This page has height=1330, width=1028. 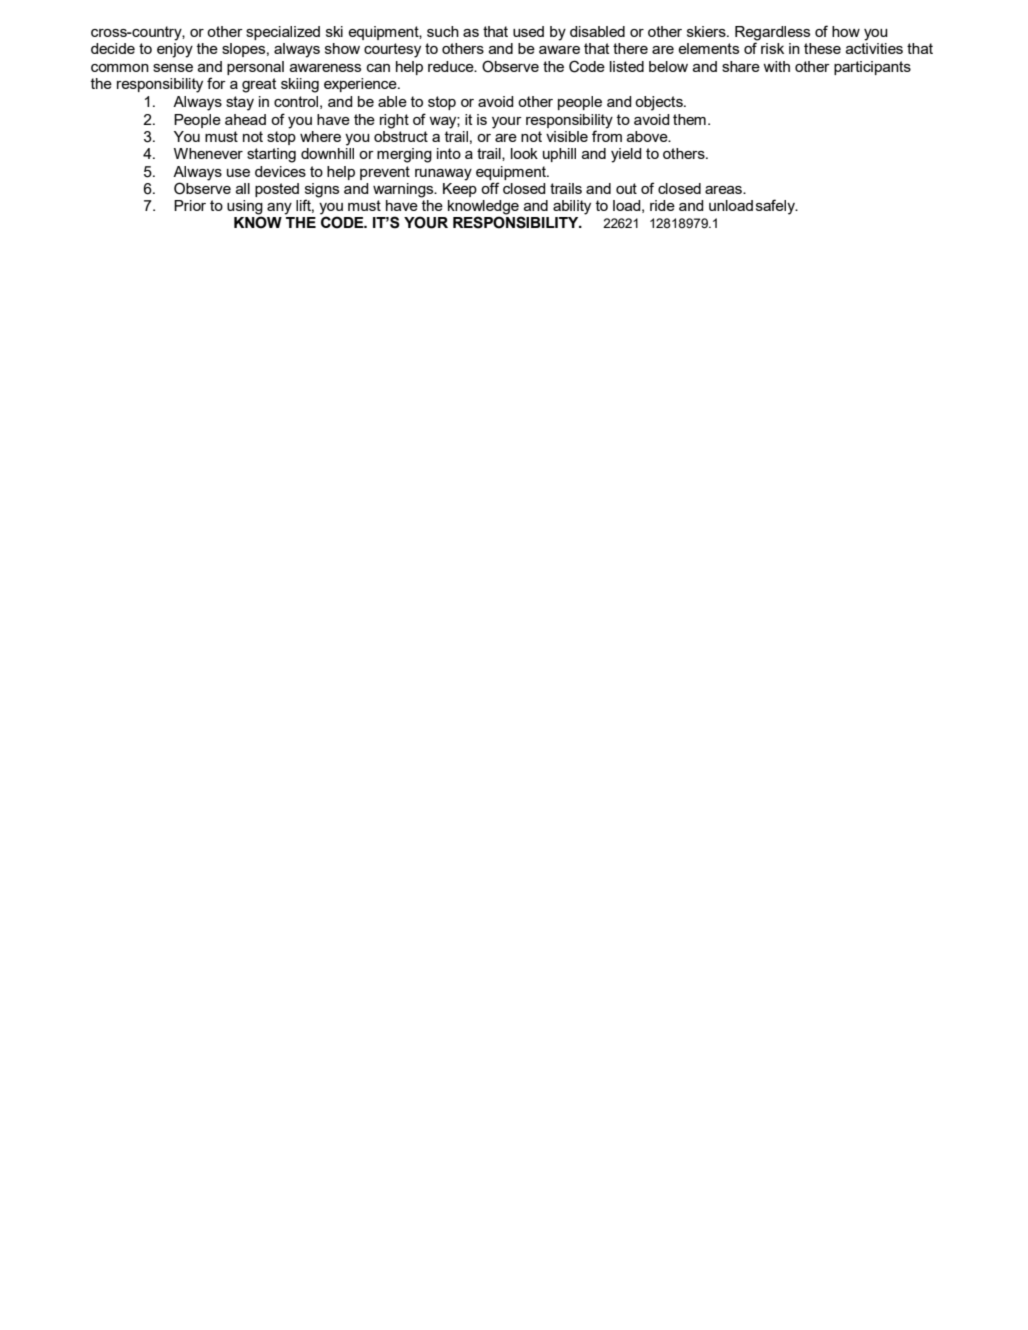 I want to click on look, so click(x=524, y=153).
